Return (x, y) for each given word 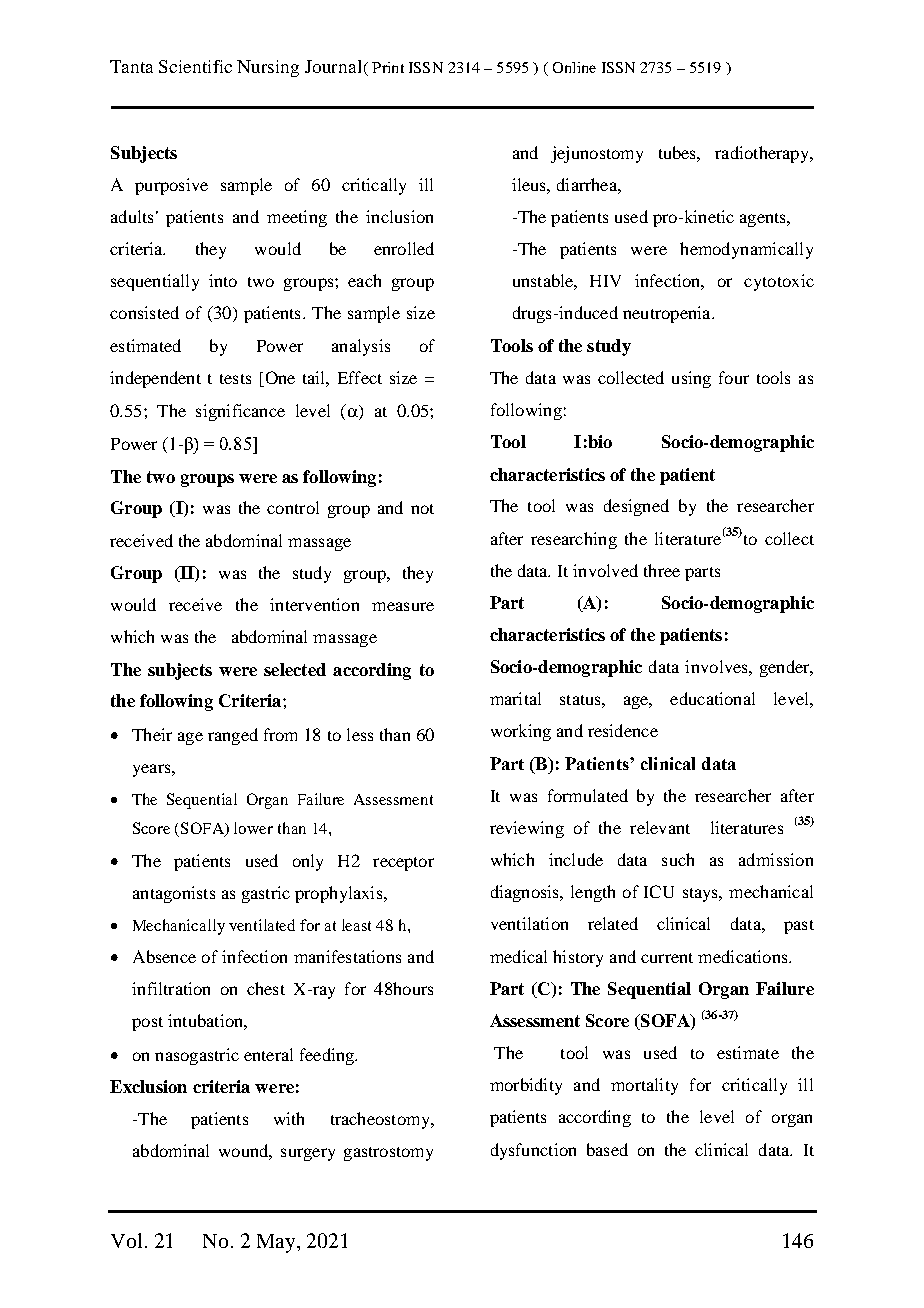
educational (712, 698)
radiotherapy (763, 154)
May (277, 1243)
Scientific (195, 66)
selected (295, 669)
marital (515, 698)
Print (388, 67)
